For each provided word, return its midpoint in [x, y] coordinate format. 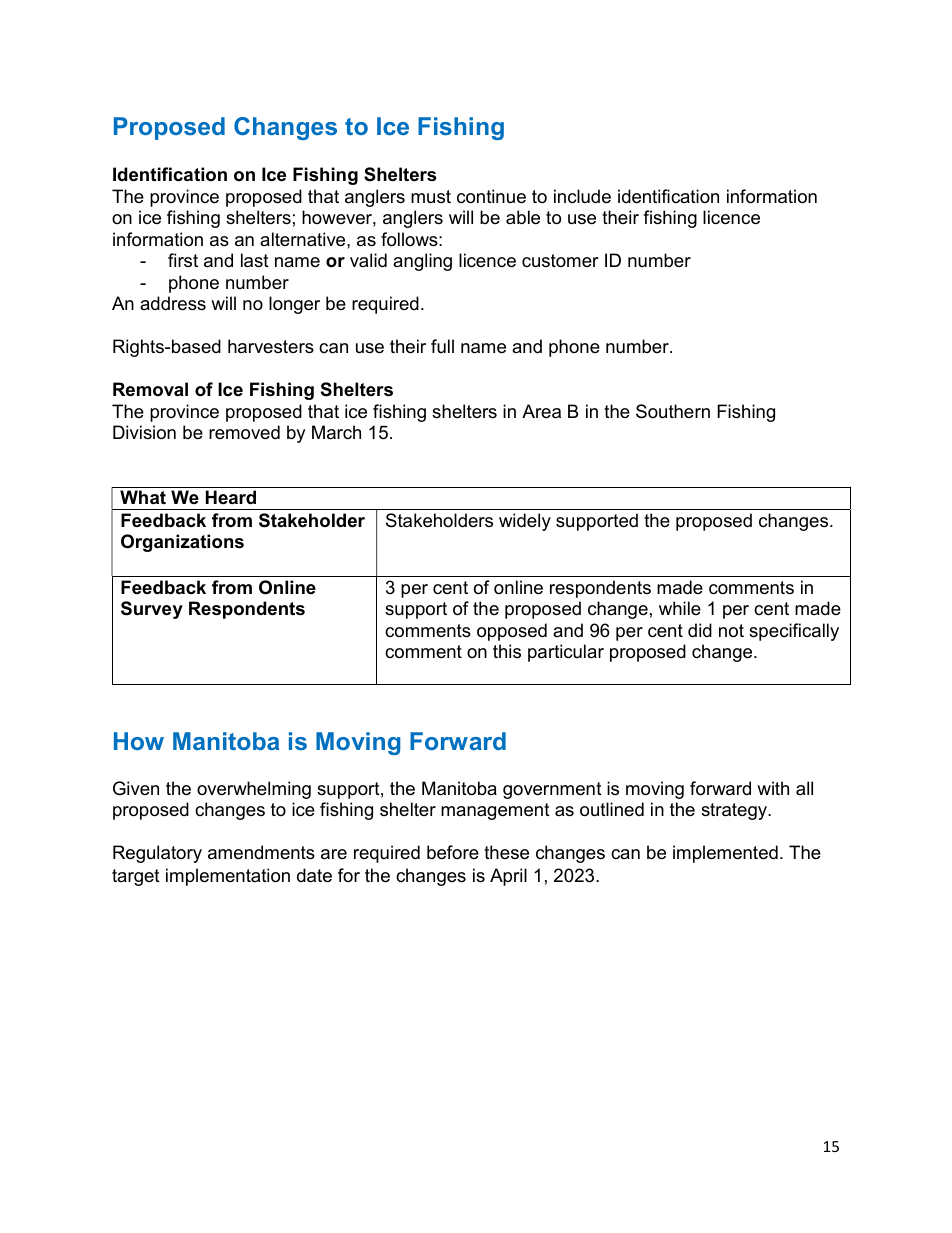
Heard [231, 497]
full [442, 346]
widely [525, 522]
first [183, 260]
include [582, 196]
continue [491, 196]
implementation [228, 877]
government [552, 790]
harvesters [271, 346]
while [680, 608]
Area [541, 411]
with [773, 788]
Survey [152, 610]
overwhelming [254, 790]
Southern [673, 411]
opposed [512, 632]
